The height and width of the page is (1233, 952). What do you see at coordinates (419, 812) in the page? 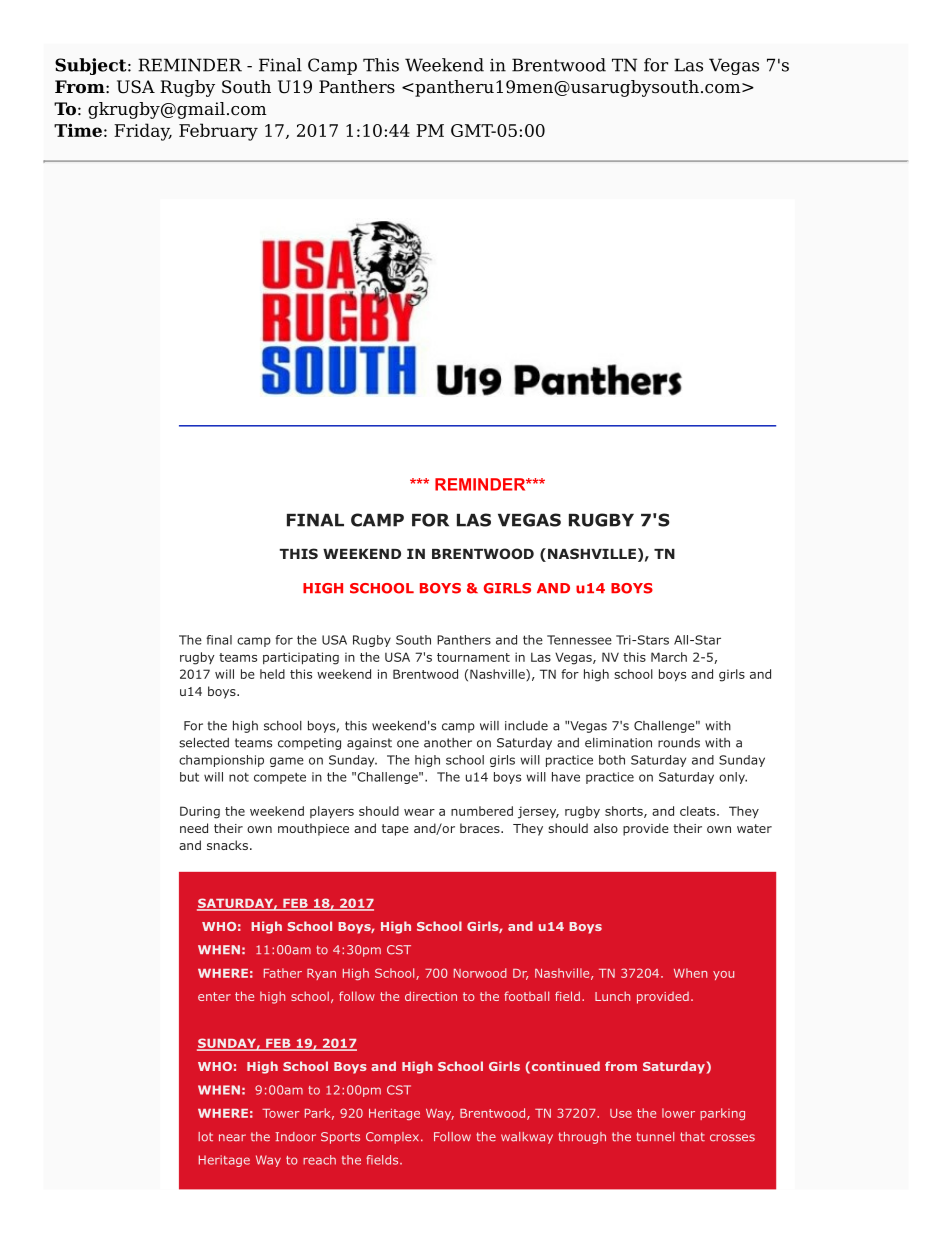
I see `wear` at bounding box center [419, 812].
